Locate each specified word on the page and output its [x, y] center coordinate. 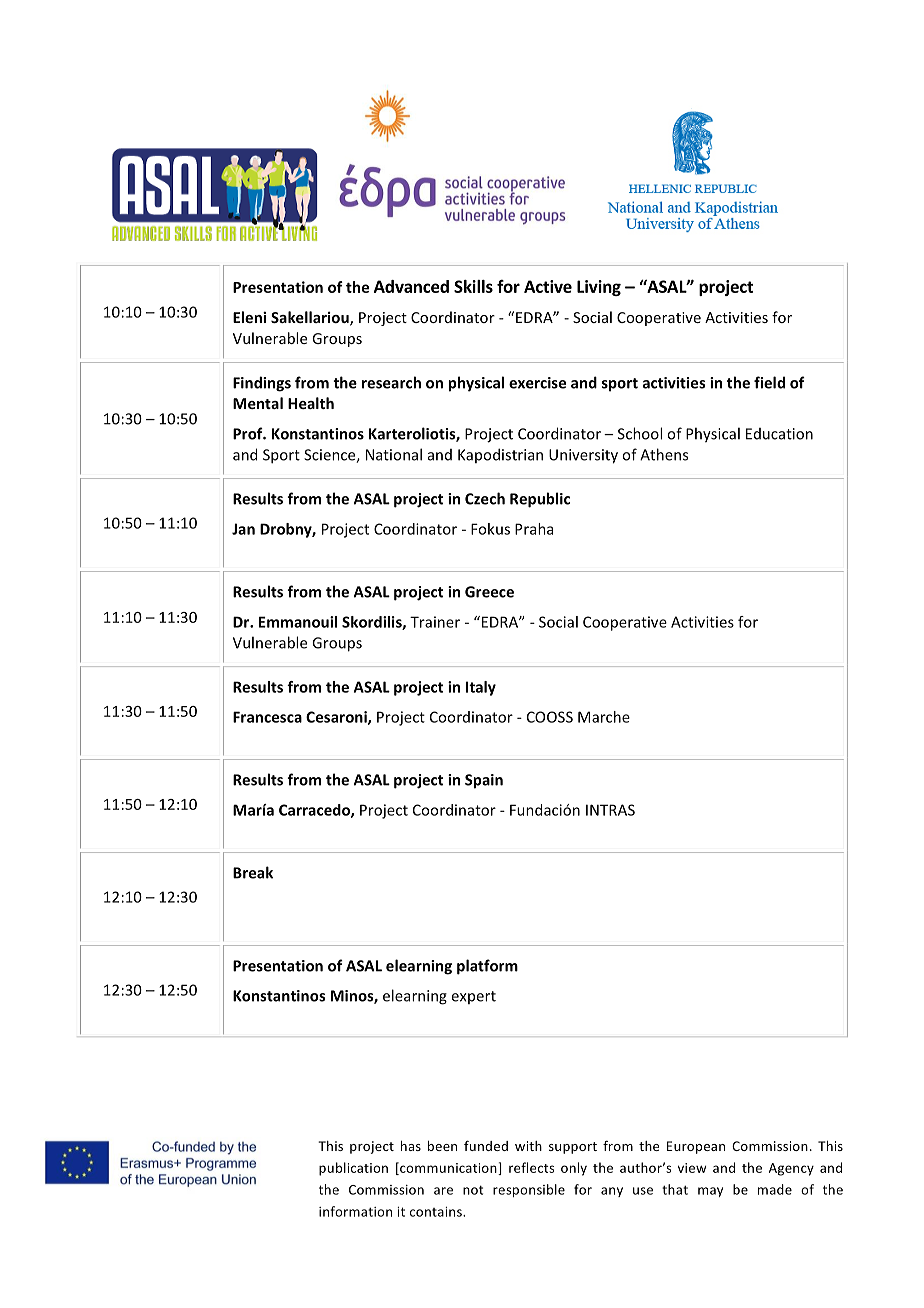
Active [548, 286]
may [710, 1192]
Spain [484, 781]
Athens [664, 454]
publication [353, 1169]
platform [487, 967]
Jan [243, 529]
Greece [489, 592]
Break [253, 872]
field [769, 382]
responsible [529, 1190]
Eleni [249, 317]
